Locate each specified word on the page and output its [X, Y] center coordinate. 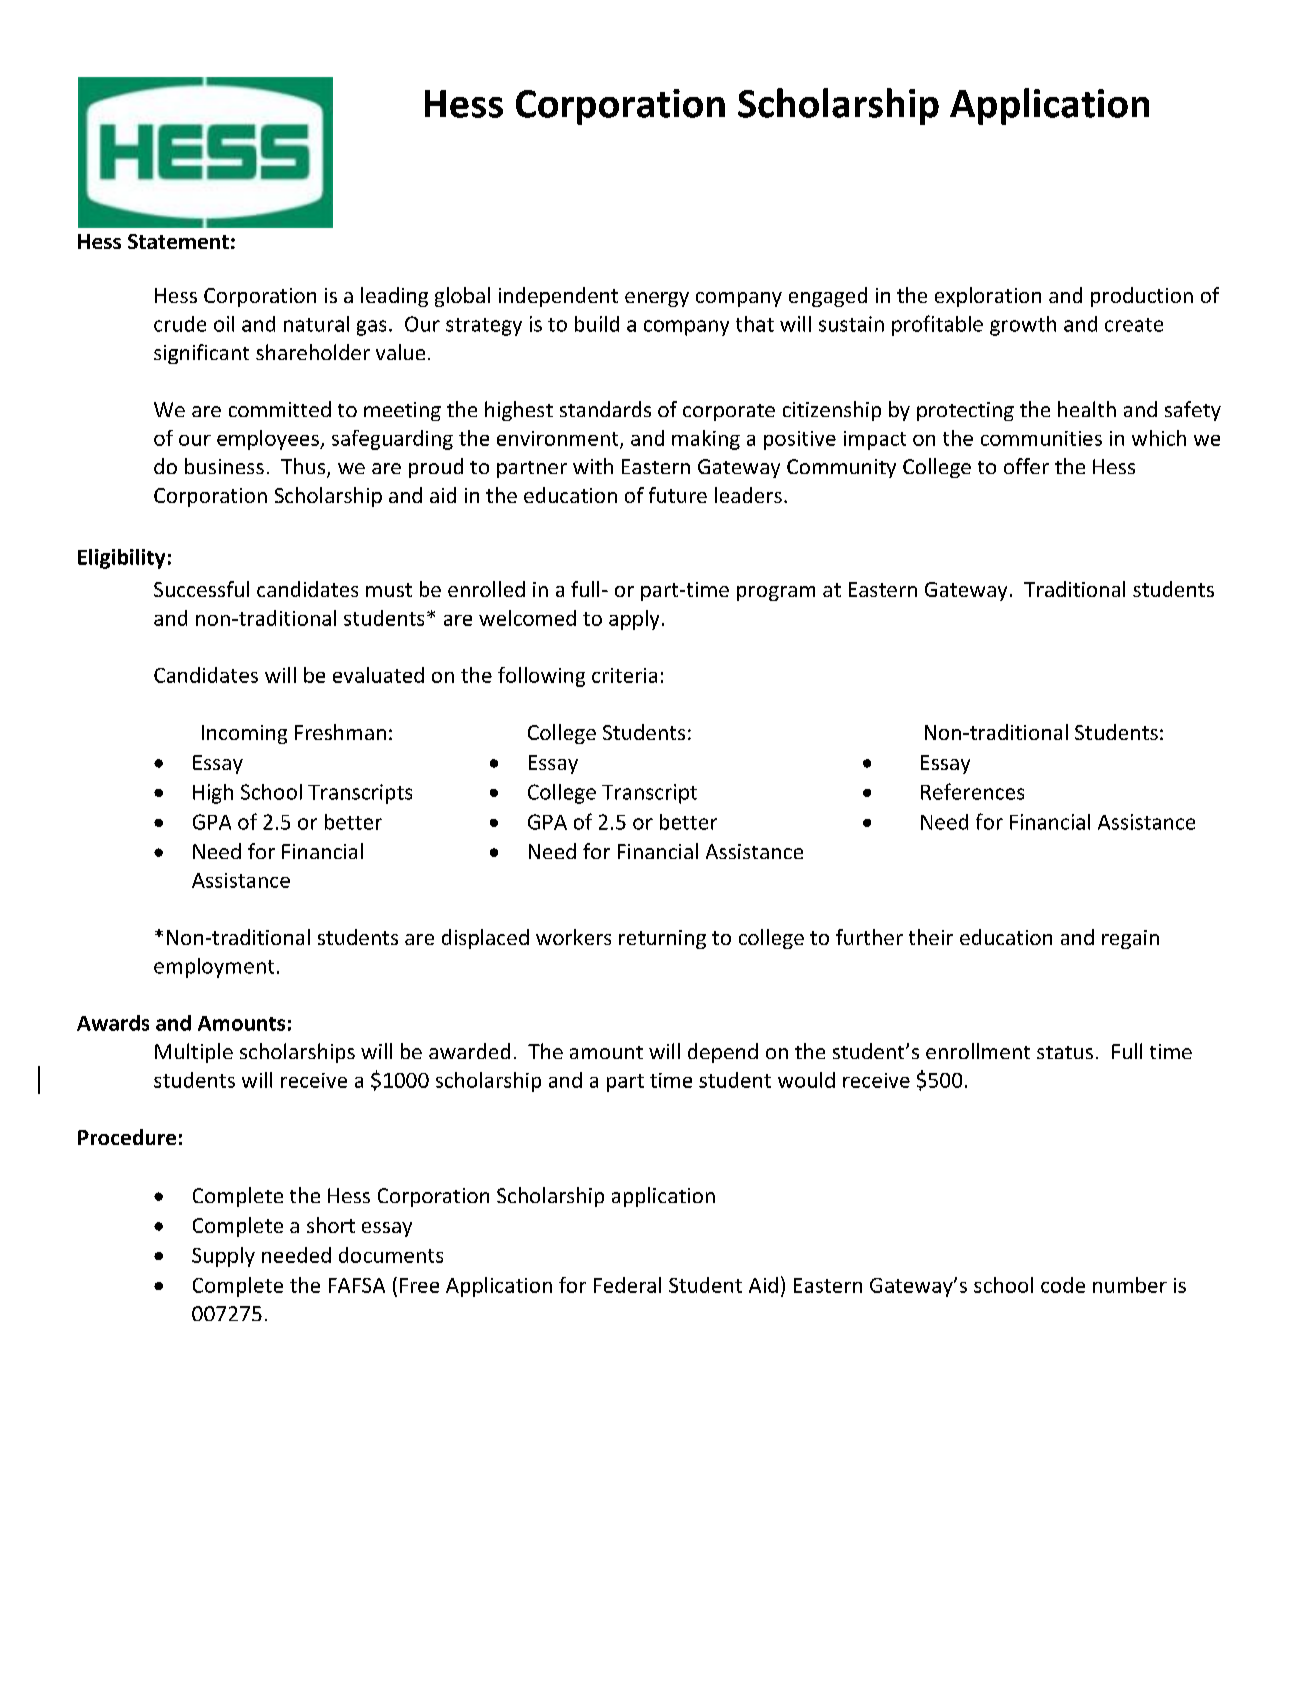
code [1063, 1285]
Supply [223, 1257]
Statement [178, 241]
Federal [627, 1285]
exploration [988, 297]
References [972, 791]
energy [657, 299]
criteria [624, 675]
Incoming [244, 734]
